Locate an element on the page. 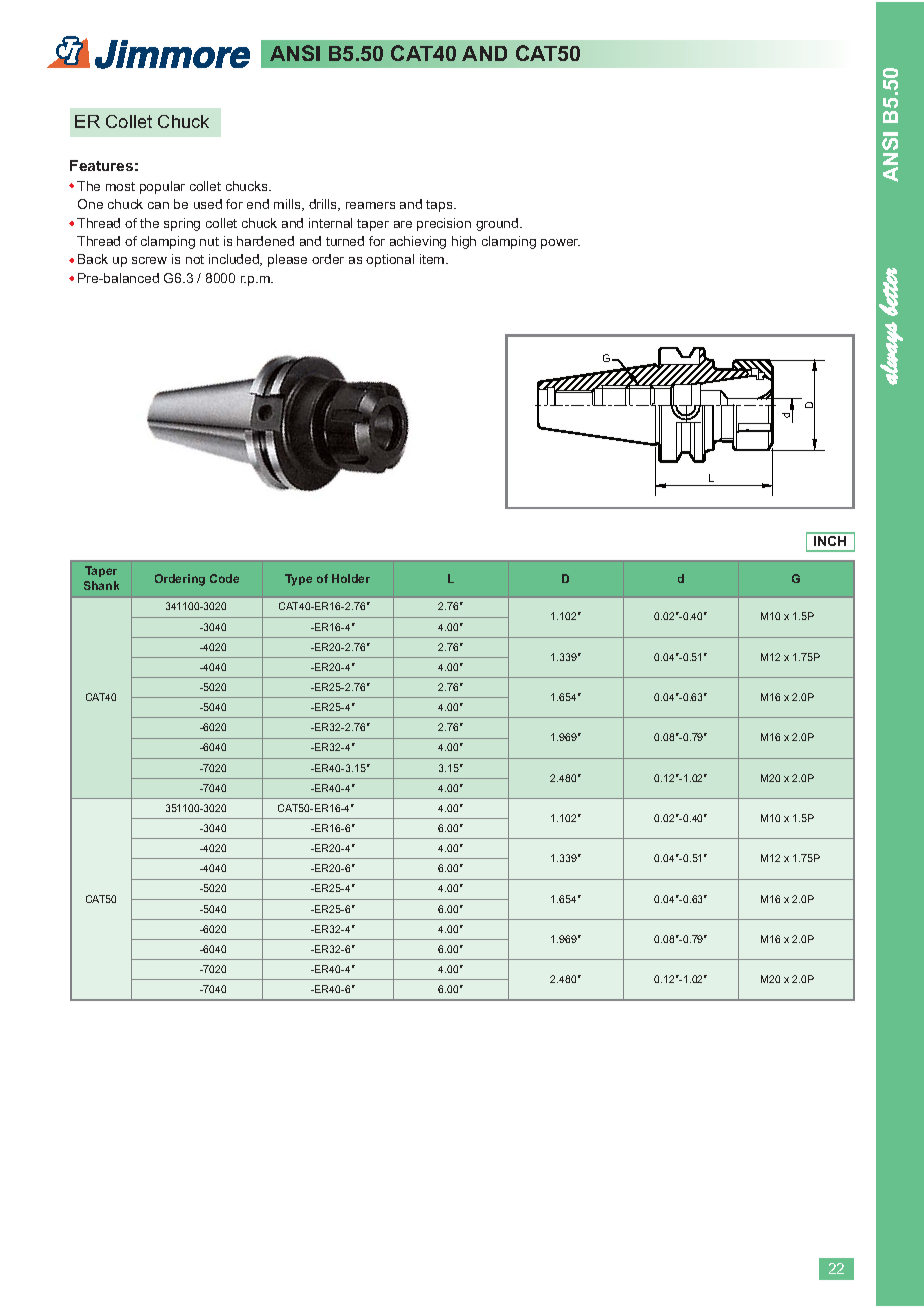  item is located at coordinates (433, 259).
